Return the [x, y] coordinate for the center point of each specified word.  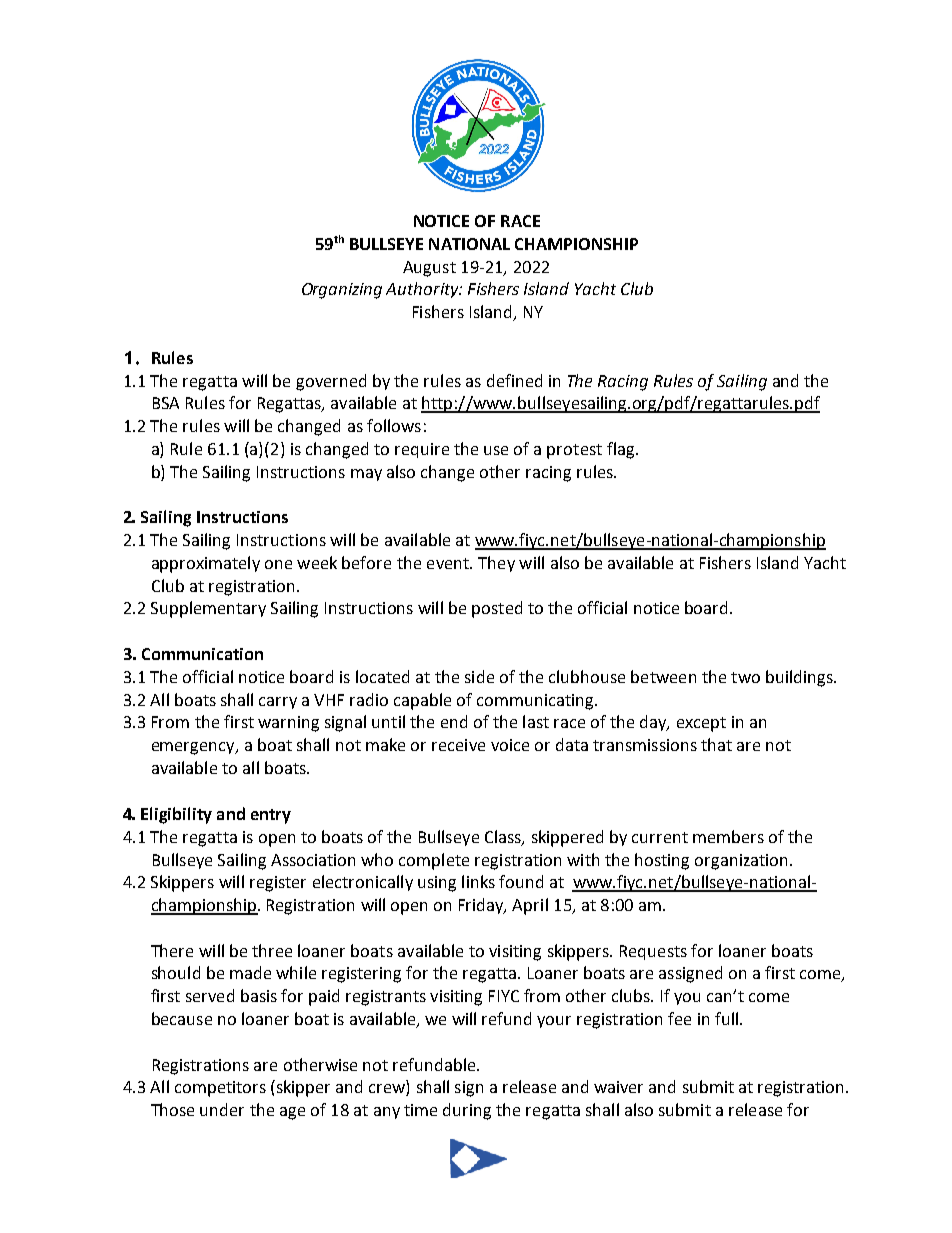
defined [514, 380]
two [745, 677]
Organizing [342, 291]
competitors [220, 1089]
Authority [423, 290]
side [479, 676]
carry [278, 703]
